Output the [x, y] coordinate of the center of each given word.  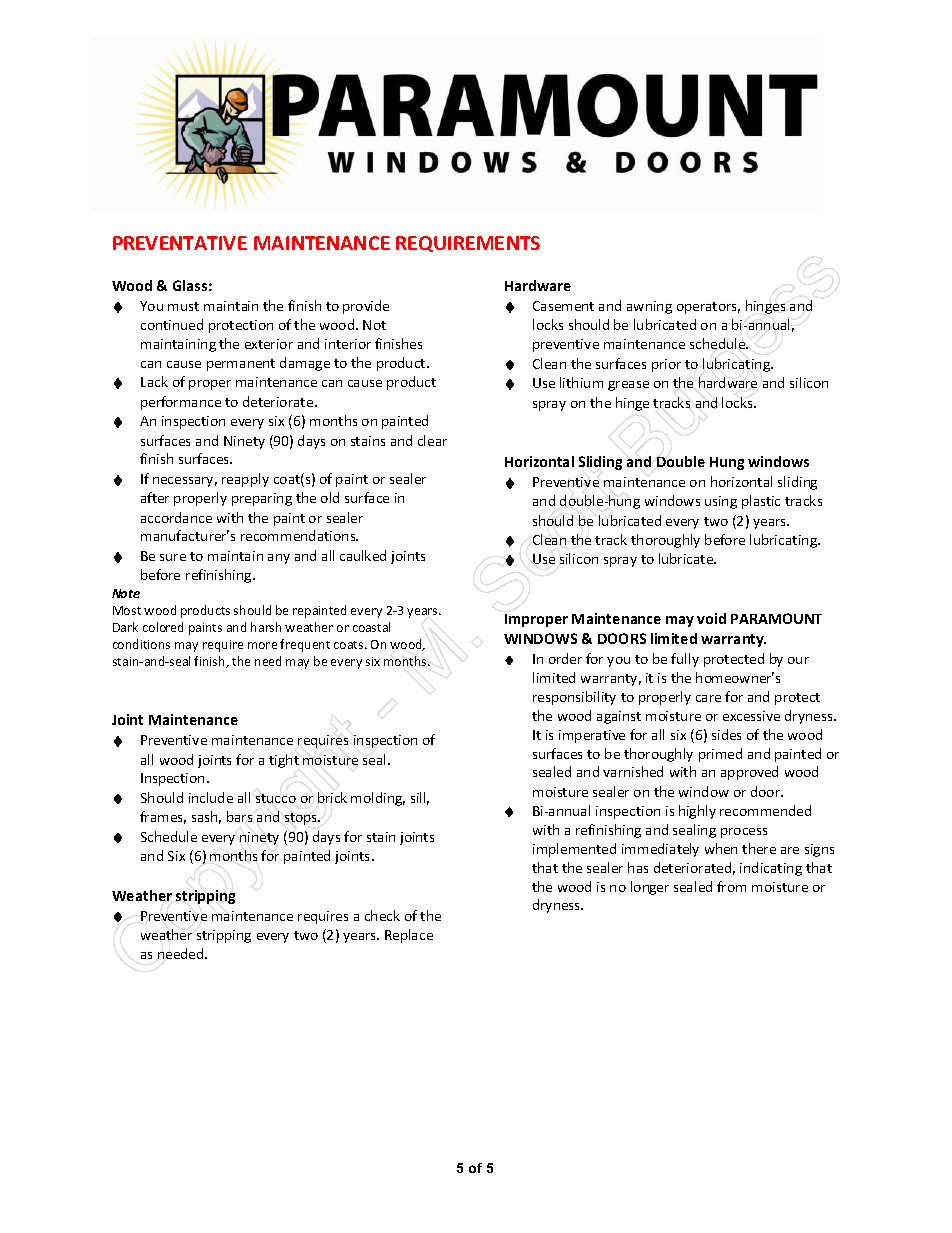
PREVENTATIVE [180, 243]
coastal [371, 627]
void [711, 618]
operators [708, 308]
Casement [563, 306]
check [382, 915]
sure [173, 557]
